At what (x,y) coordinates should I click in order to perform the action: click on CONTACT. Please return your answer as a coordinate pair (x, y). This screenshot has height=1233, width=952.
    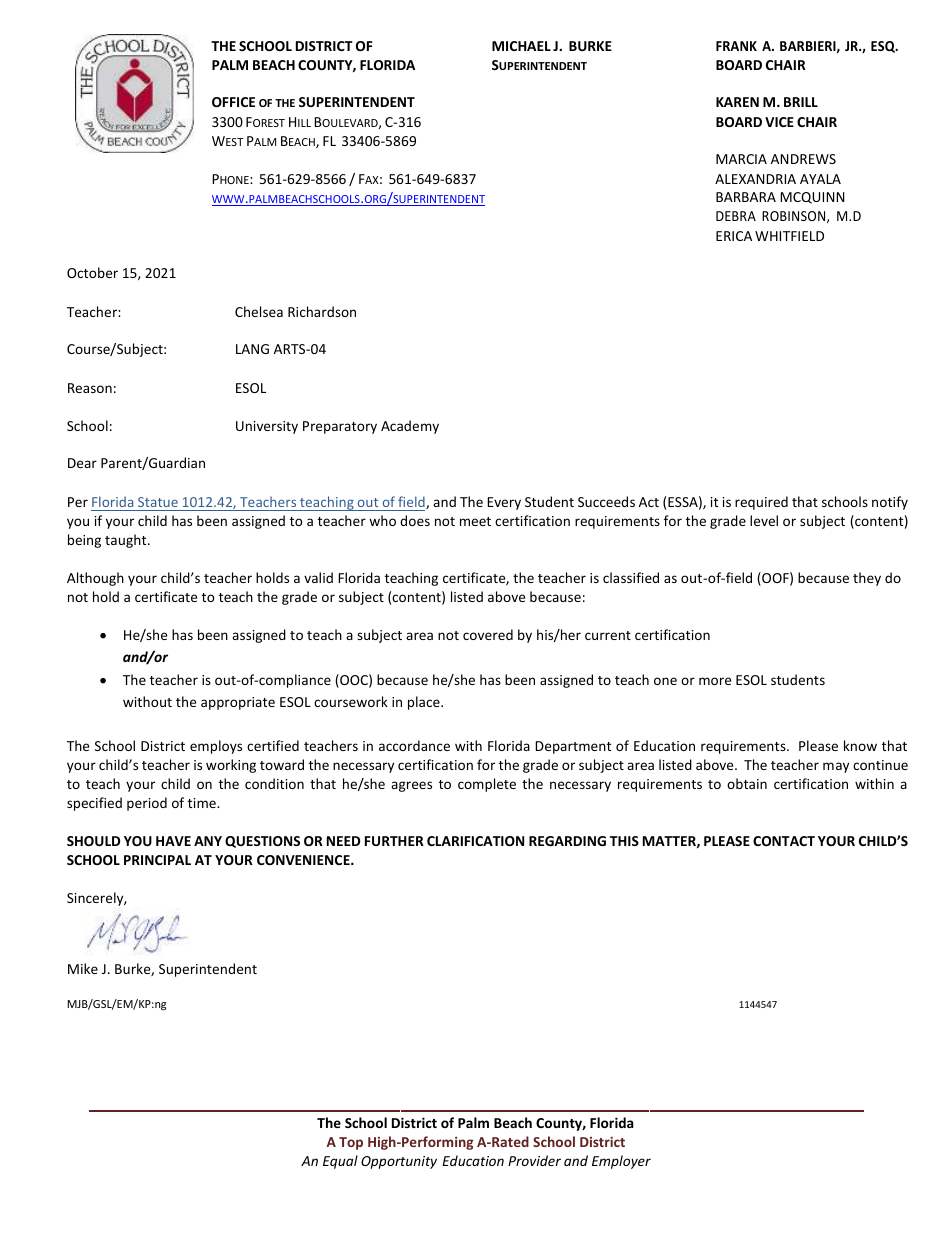
    Looking at the image, I should click on (784, 841).
